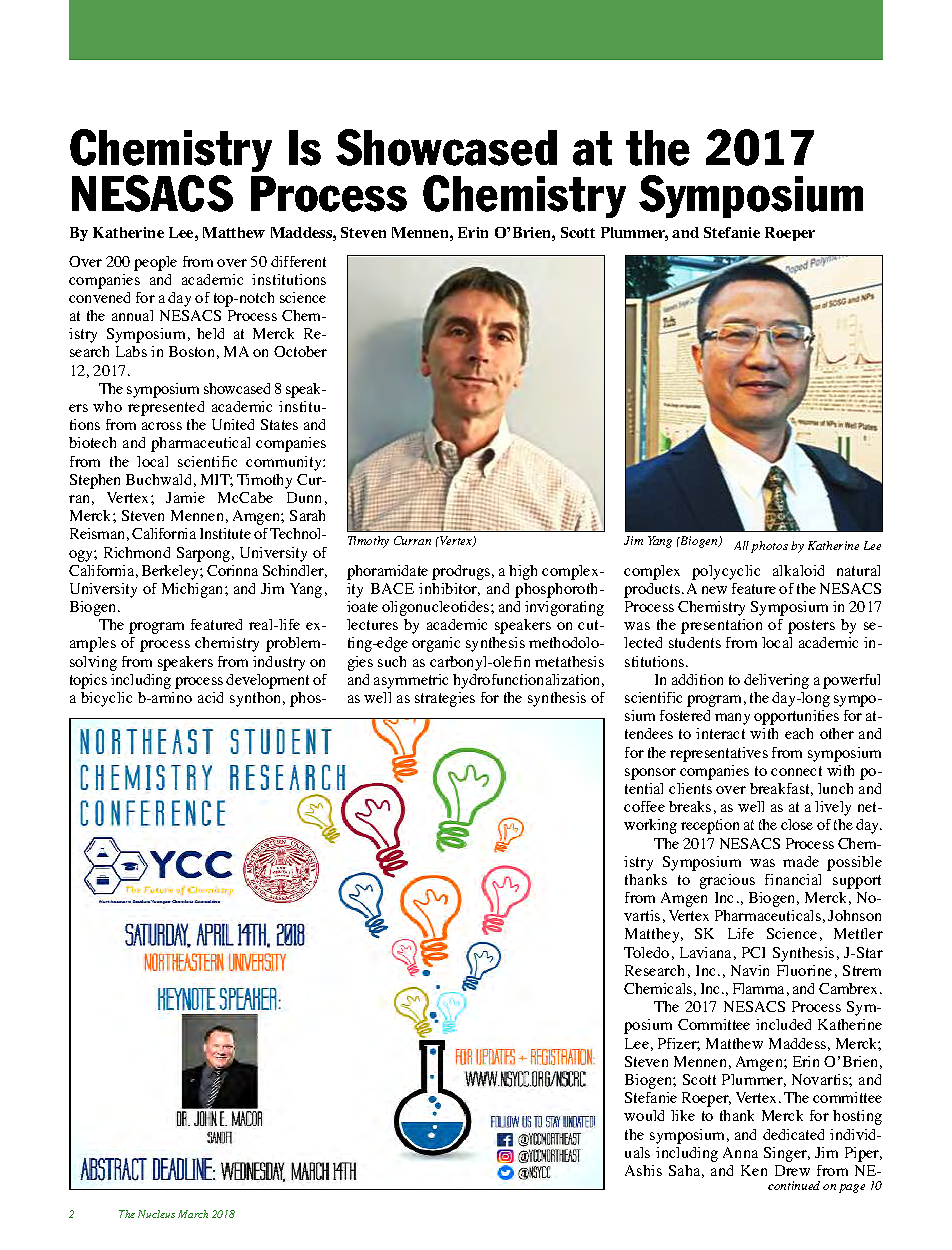 This document has height=1250, width=952. What do you see at coordinates (298, 261) in the document?
I see `different` at bounding box center [298, 261].
